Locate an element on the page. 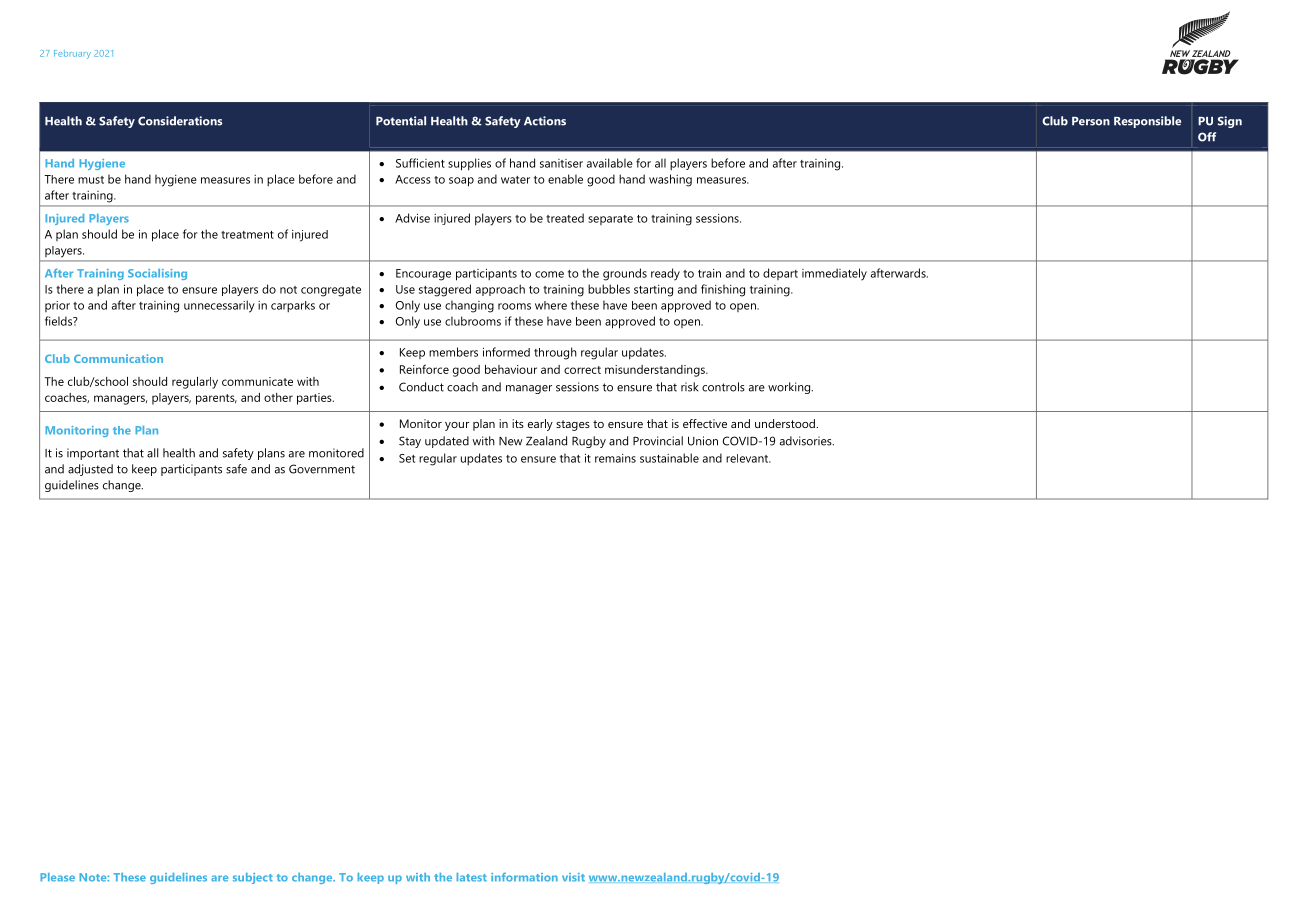 This document has height=924, width=1308. unnecessarily is located at coordinates (219, 306).
